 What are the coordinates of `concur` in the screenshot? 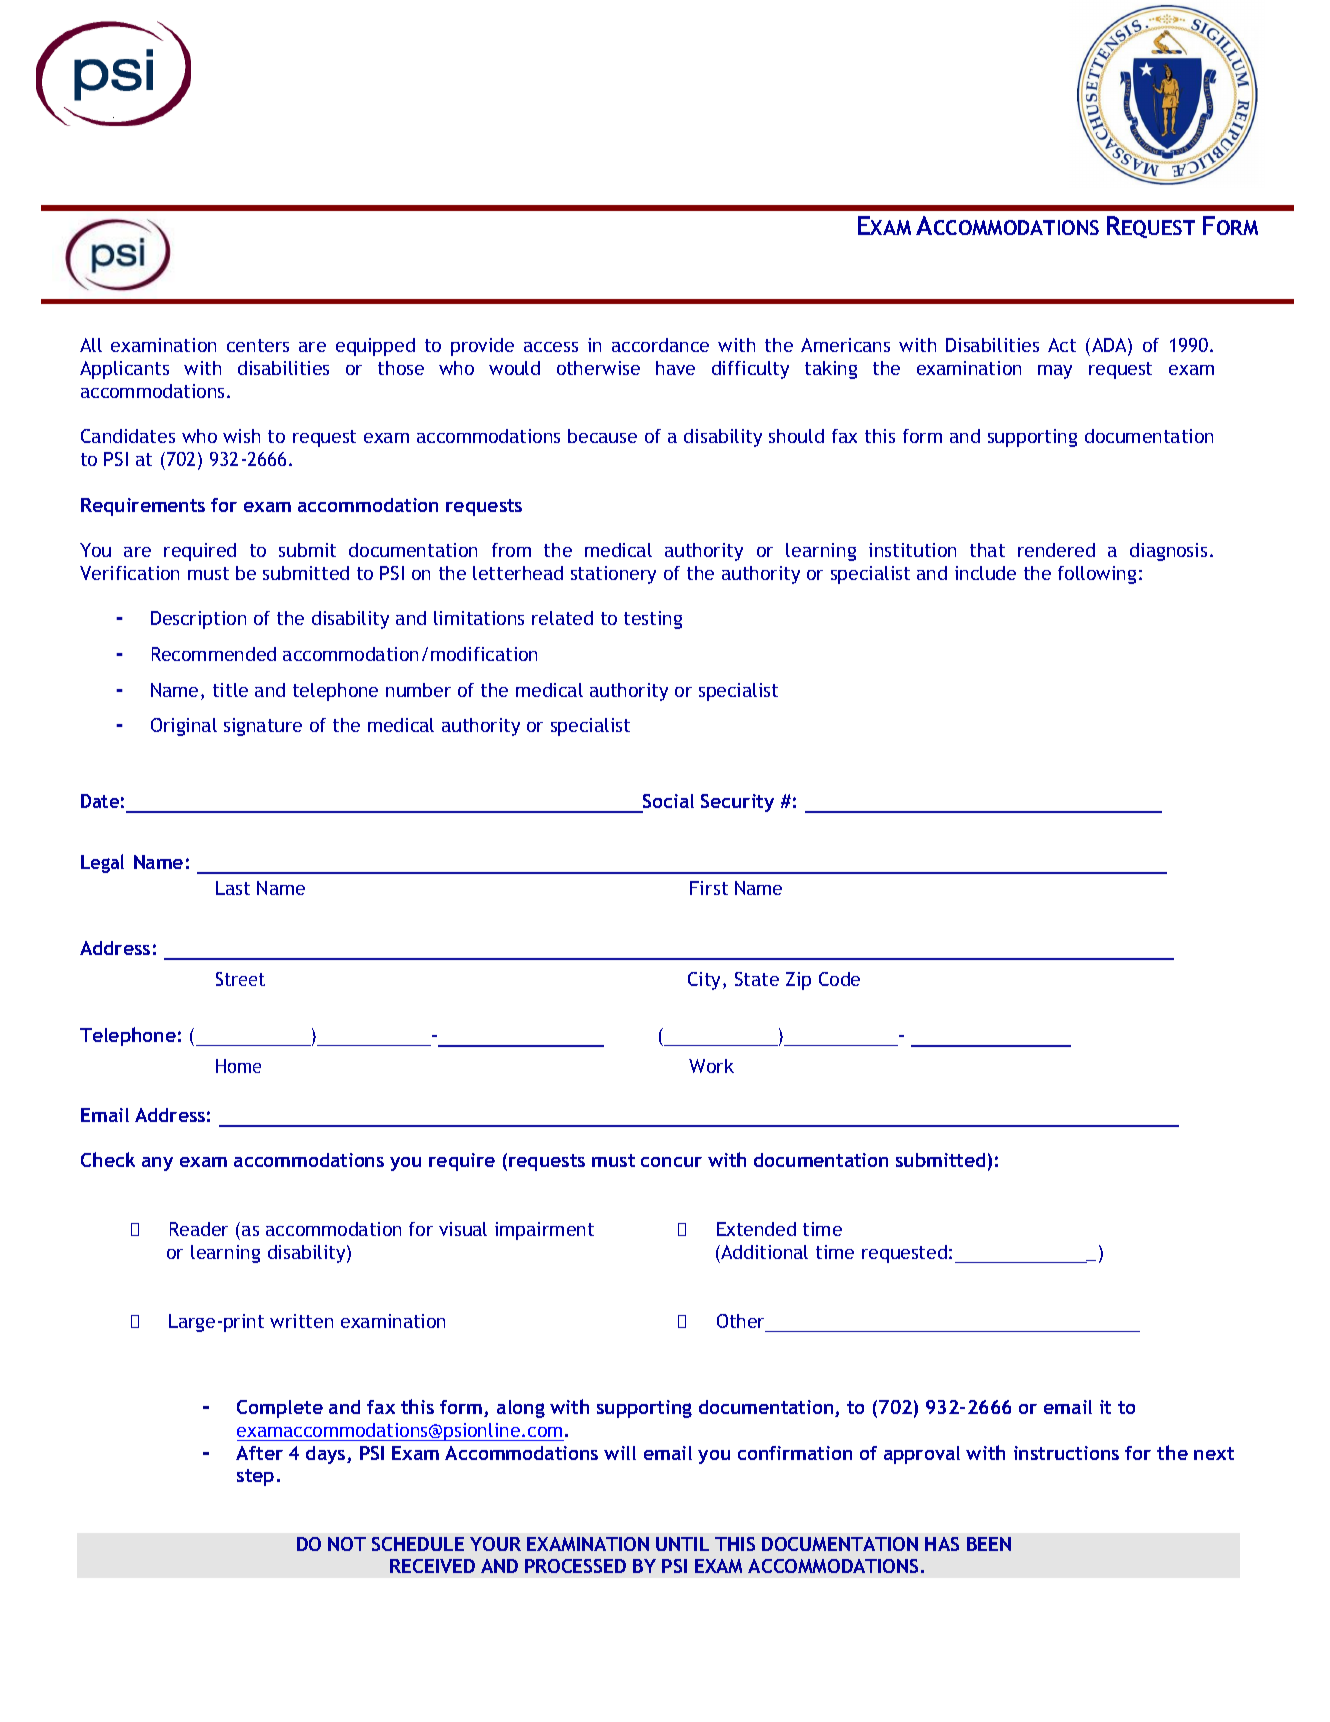 It's located at (671, 1162).
